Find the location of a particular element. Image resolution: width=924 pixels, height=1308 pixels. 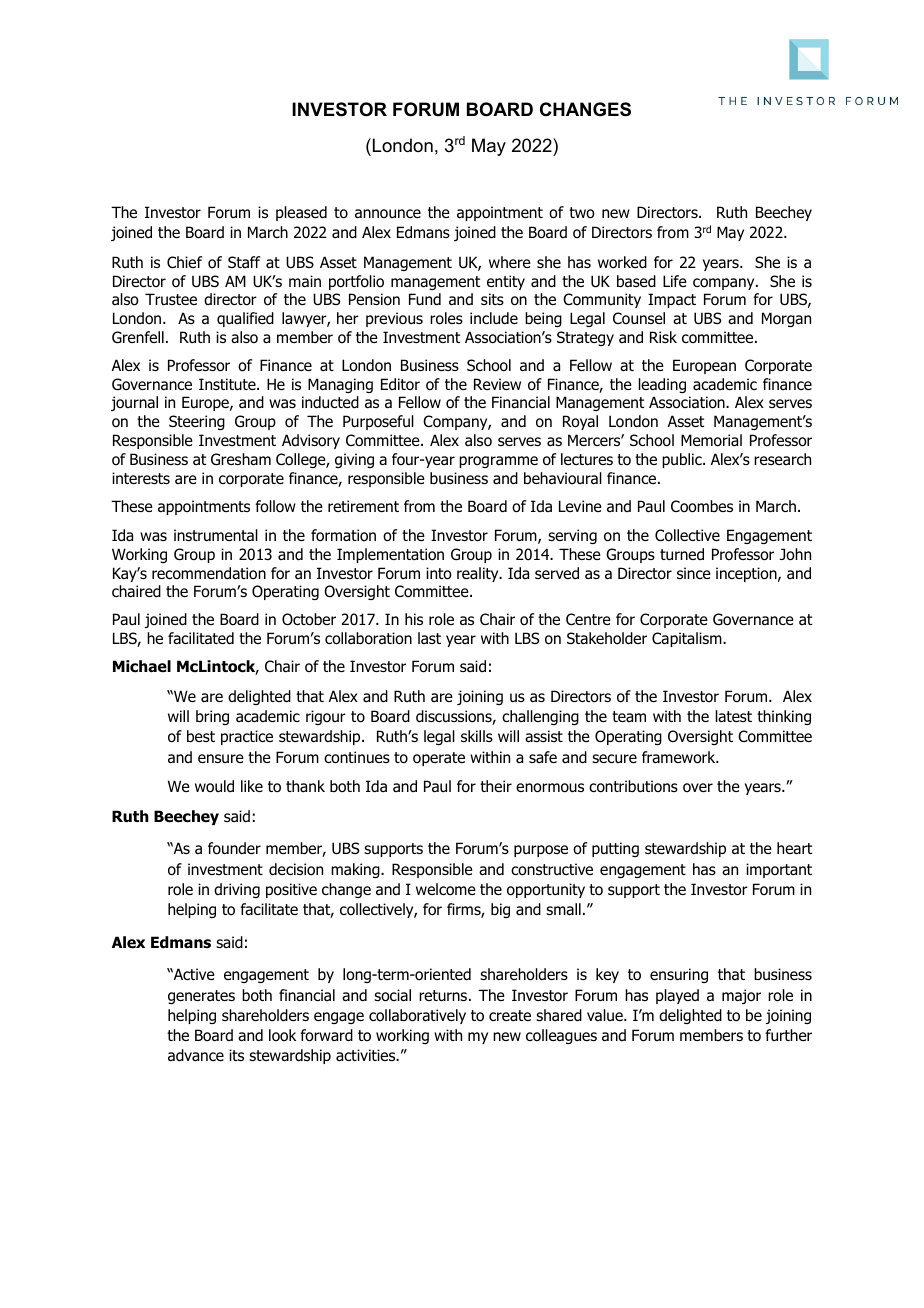

skills is located at coordinates (477, 736).
